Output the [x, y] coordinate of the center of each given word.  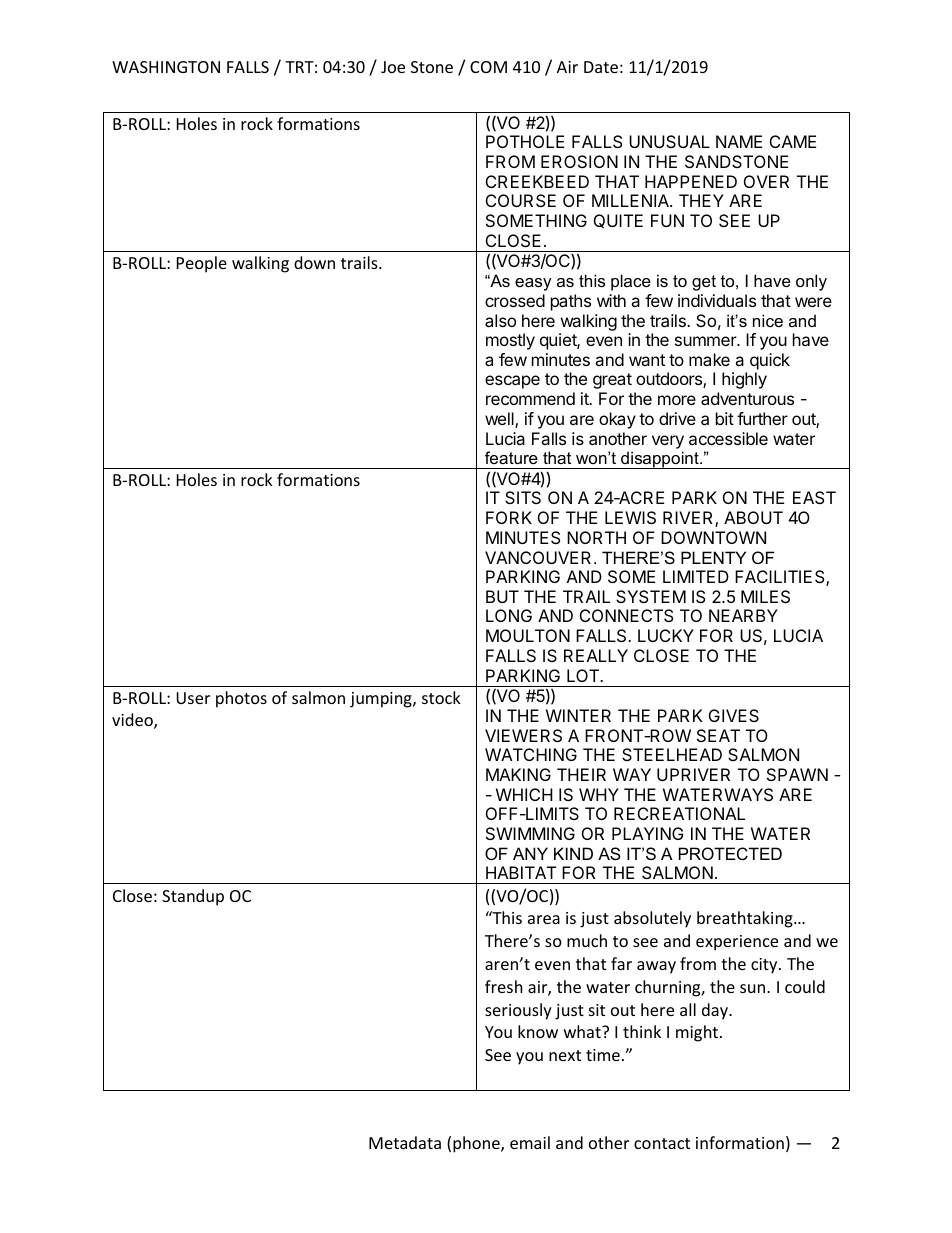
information [740, 1142]
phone [477, 1144]
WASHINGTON [166, 67]
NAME [739, 141]
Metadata [405, 1142]
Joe [393, 67]
